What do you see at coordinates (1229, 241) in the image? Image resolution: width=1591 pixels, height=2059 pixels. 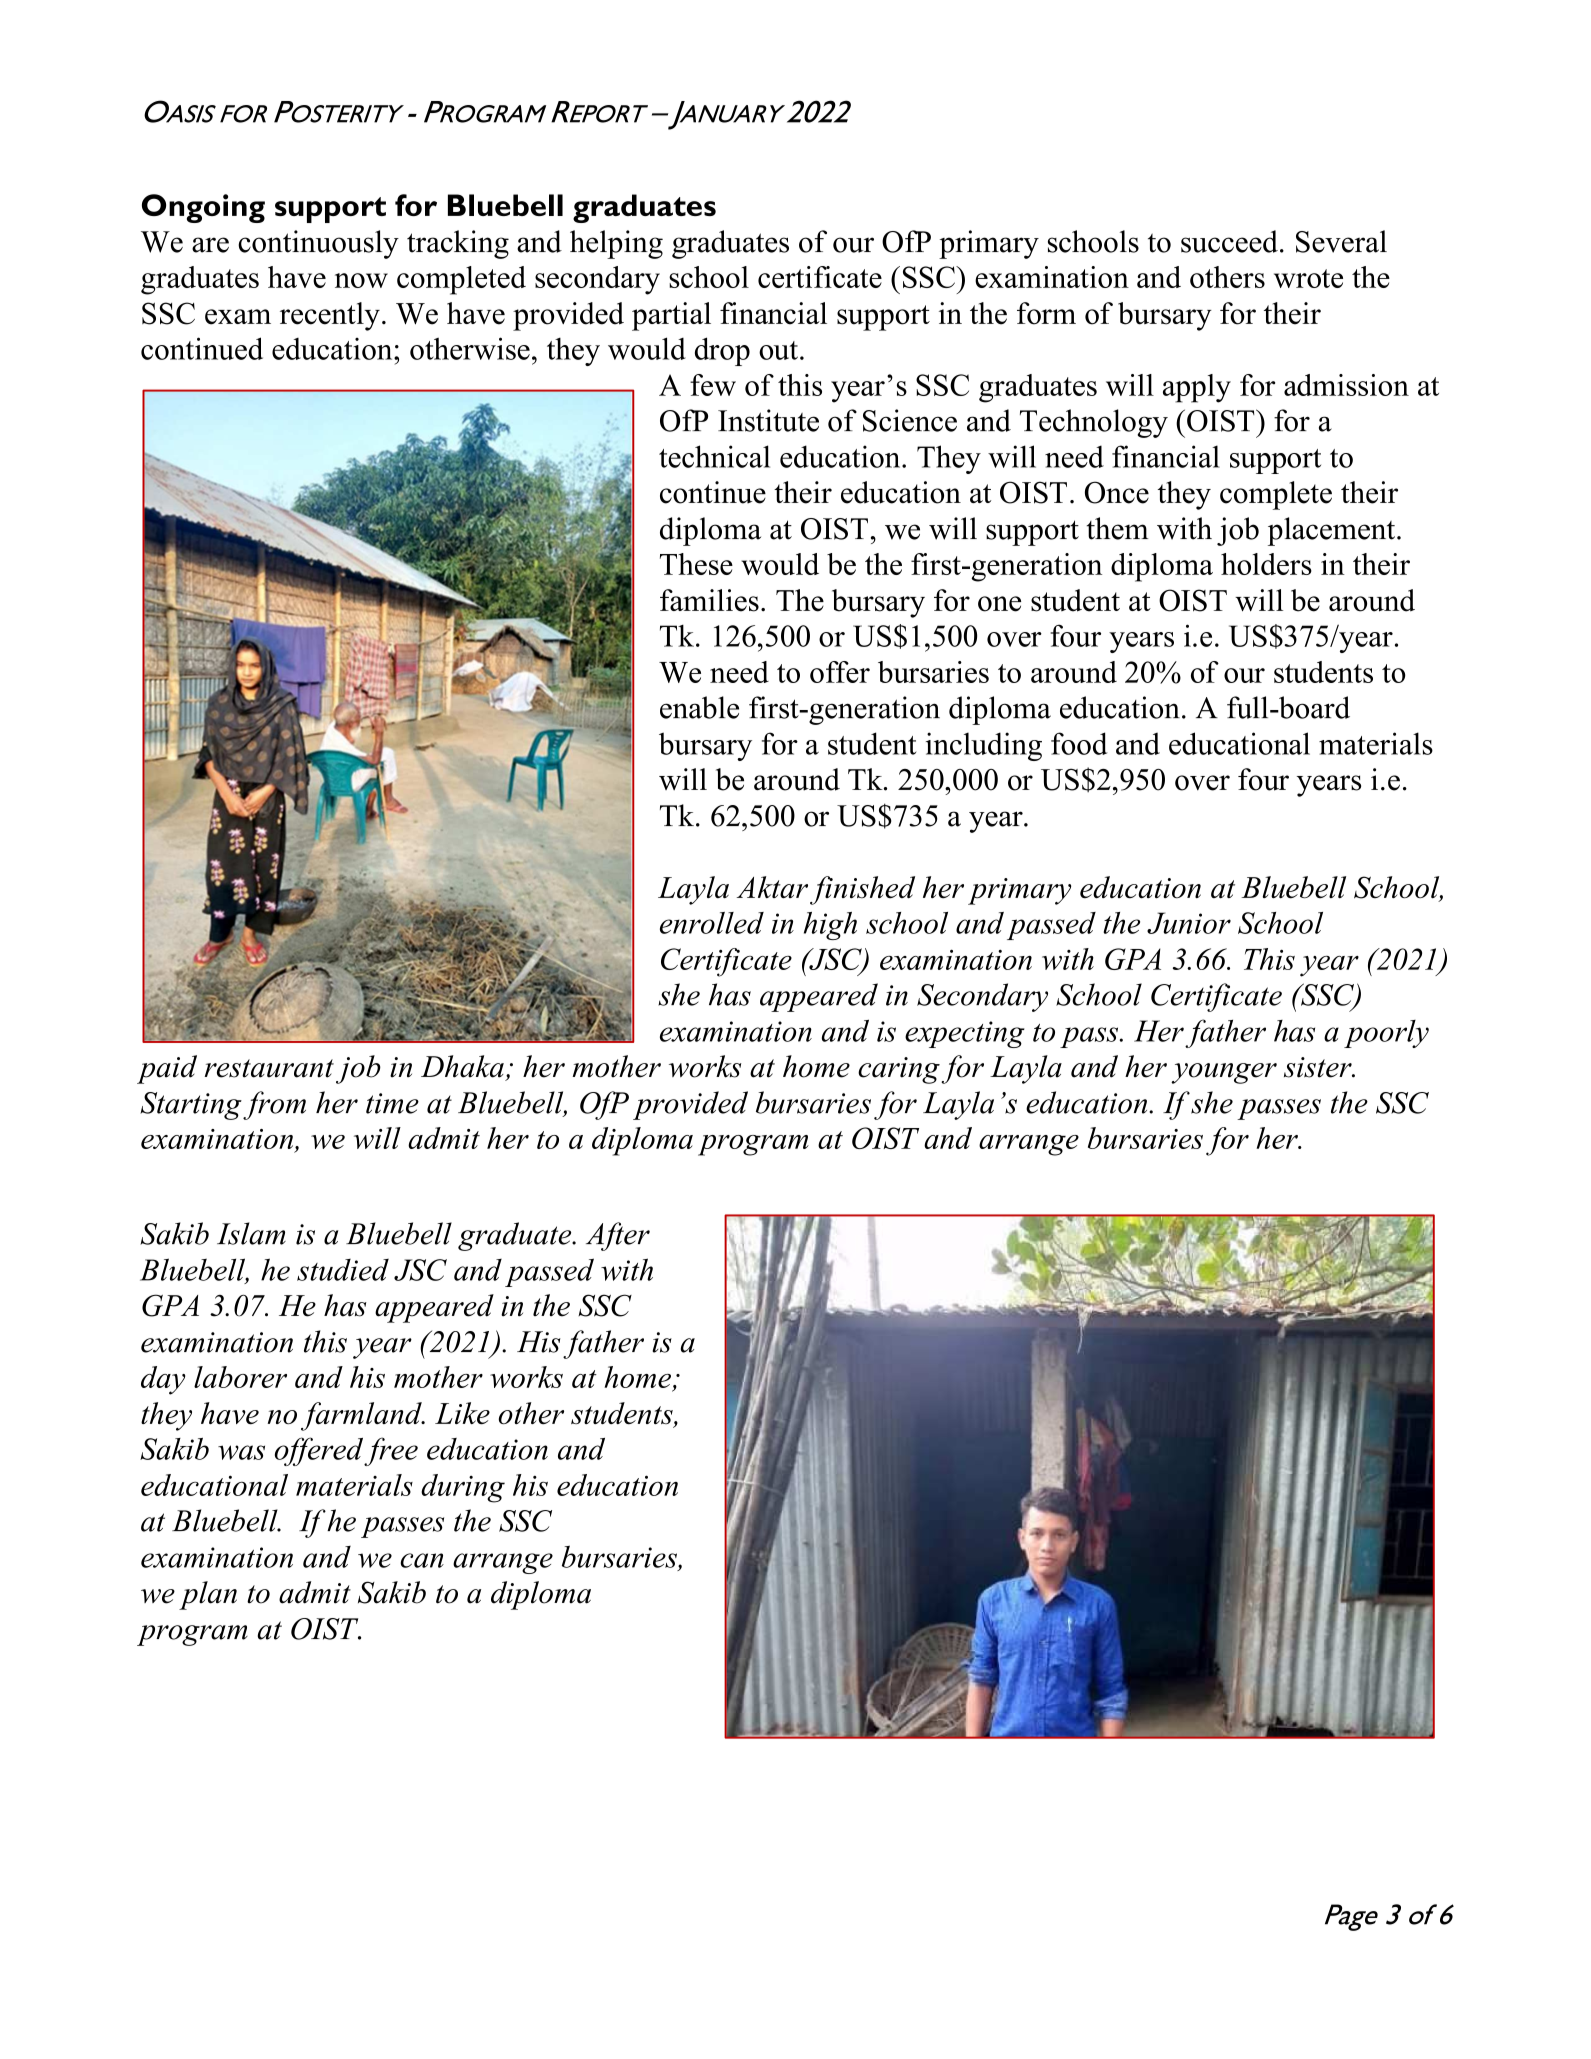 I see `succeed` at bounding box center [1229, 241].
